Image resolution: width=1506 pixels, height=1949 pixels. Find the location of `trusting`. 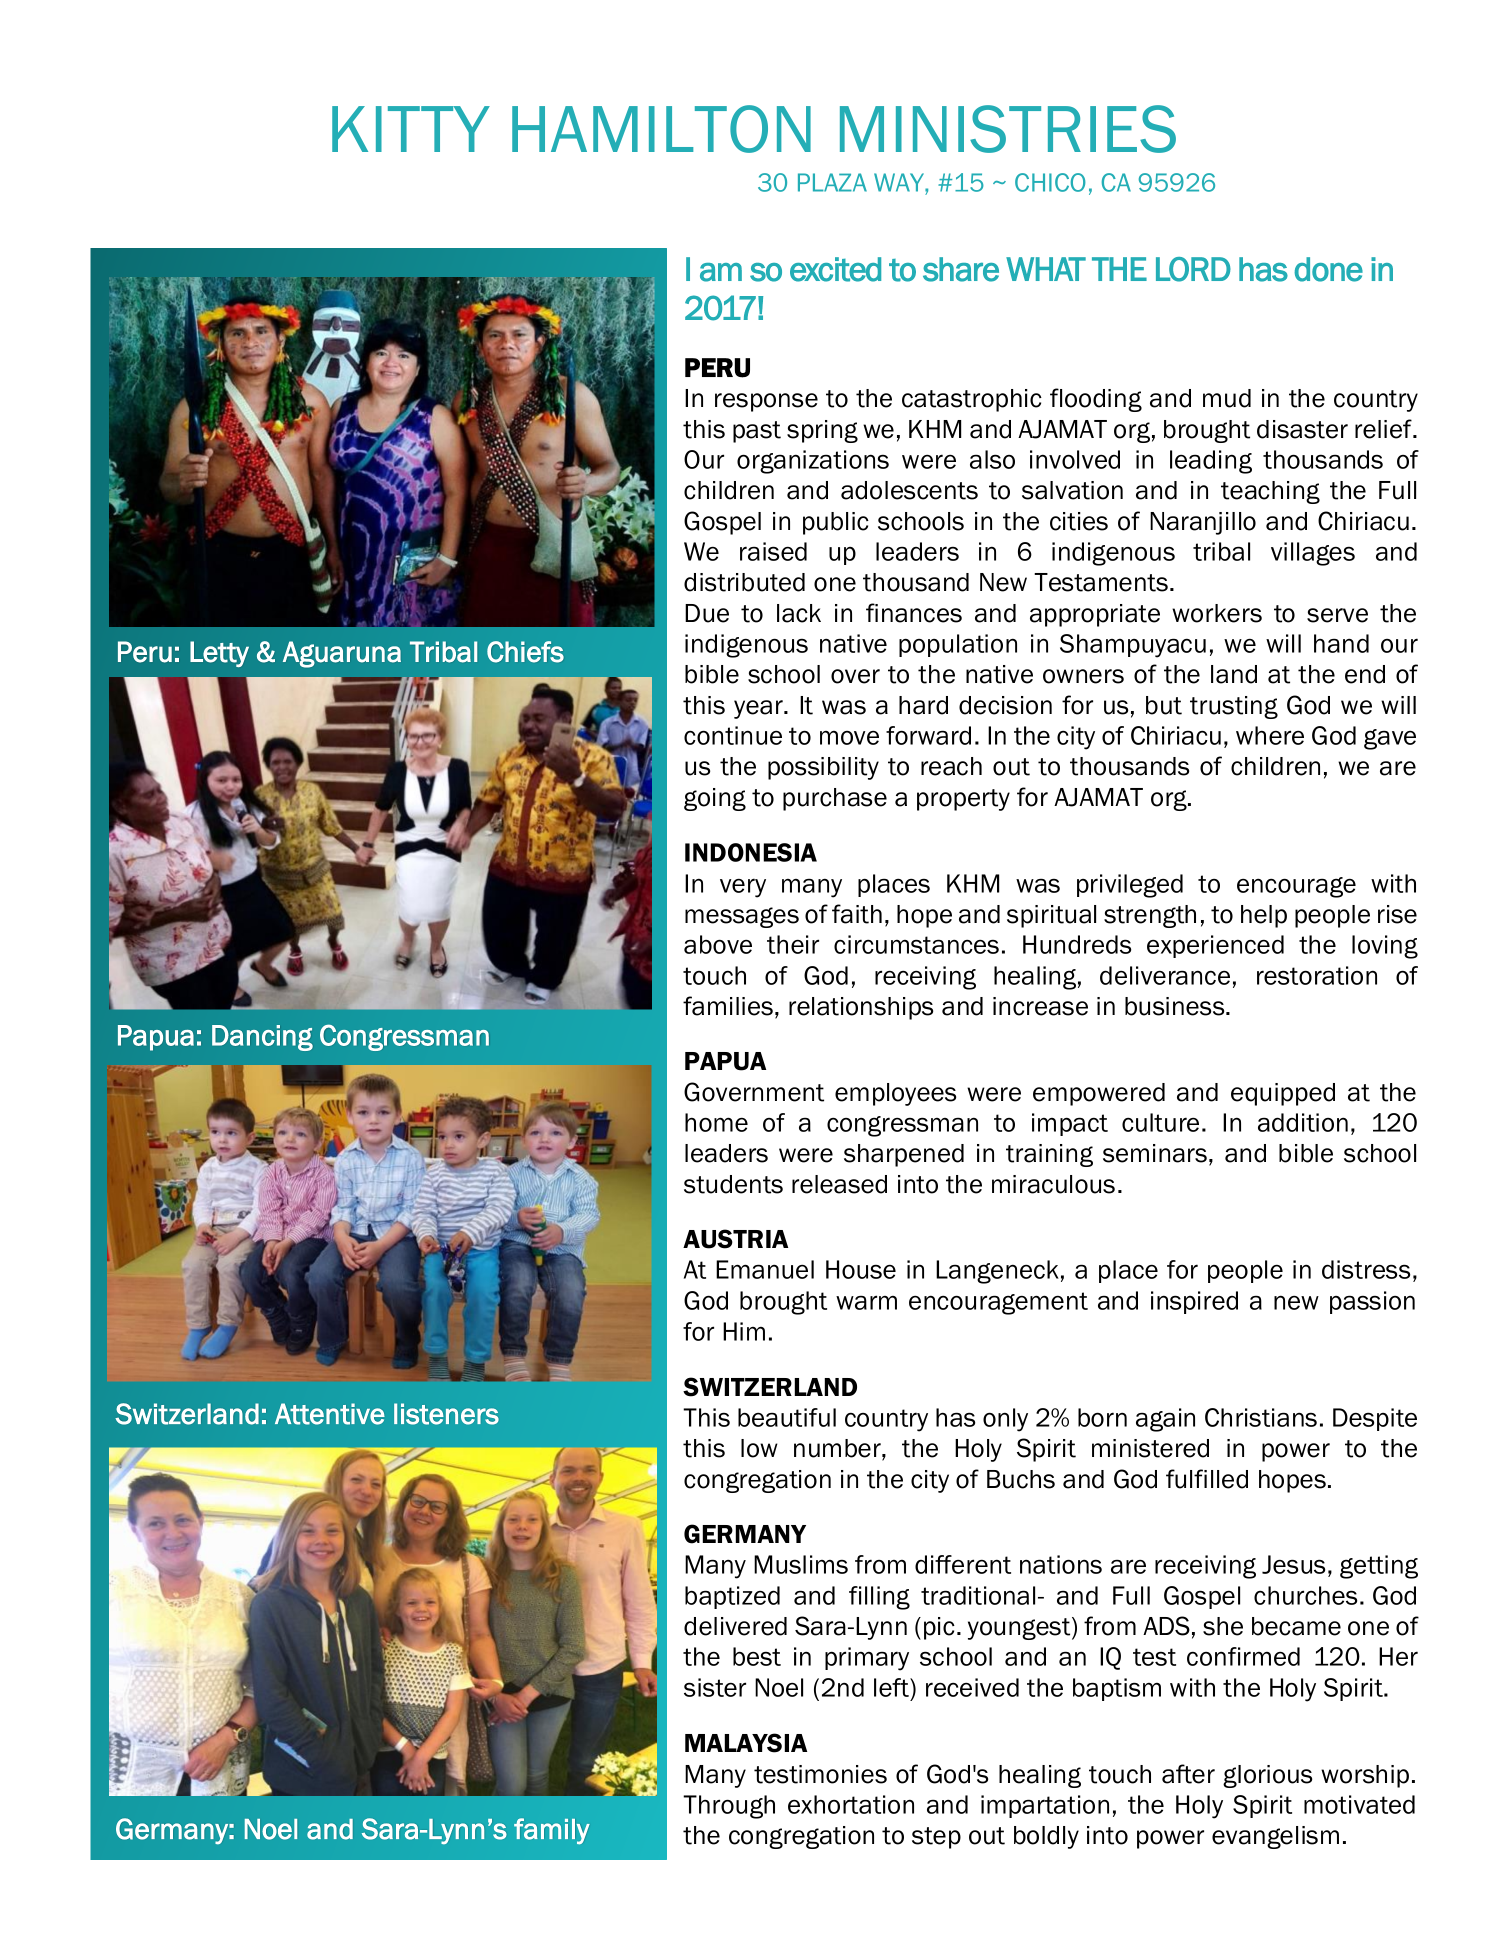

trusting is located at coordinates (1234, 707).
